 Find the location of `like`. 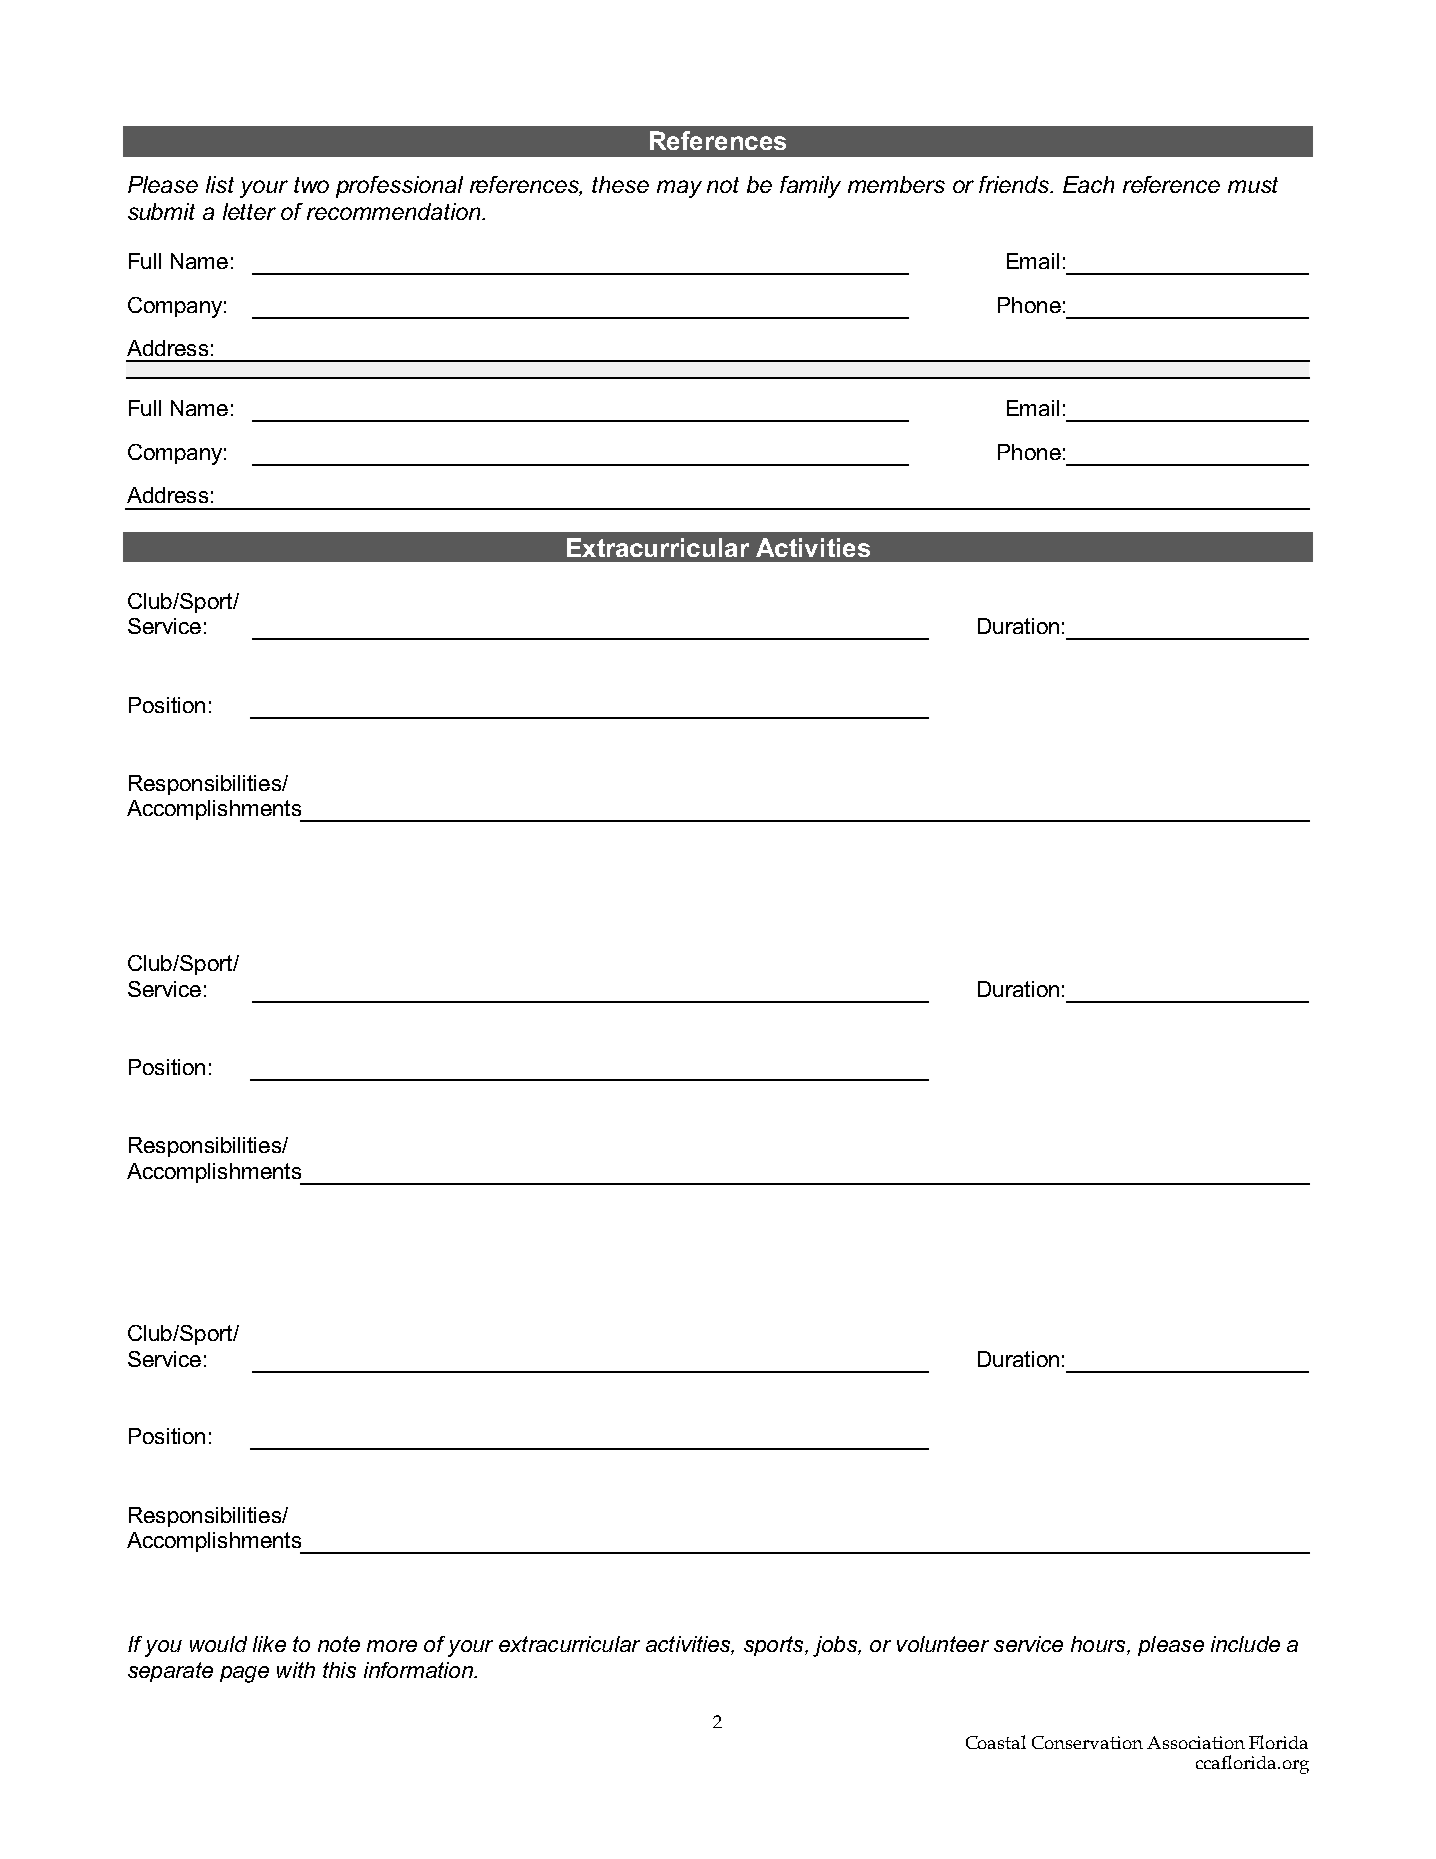

like is located at coordinates (269, 1644).
